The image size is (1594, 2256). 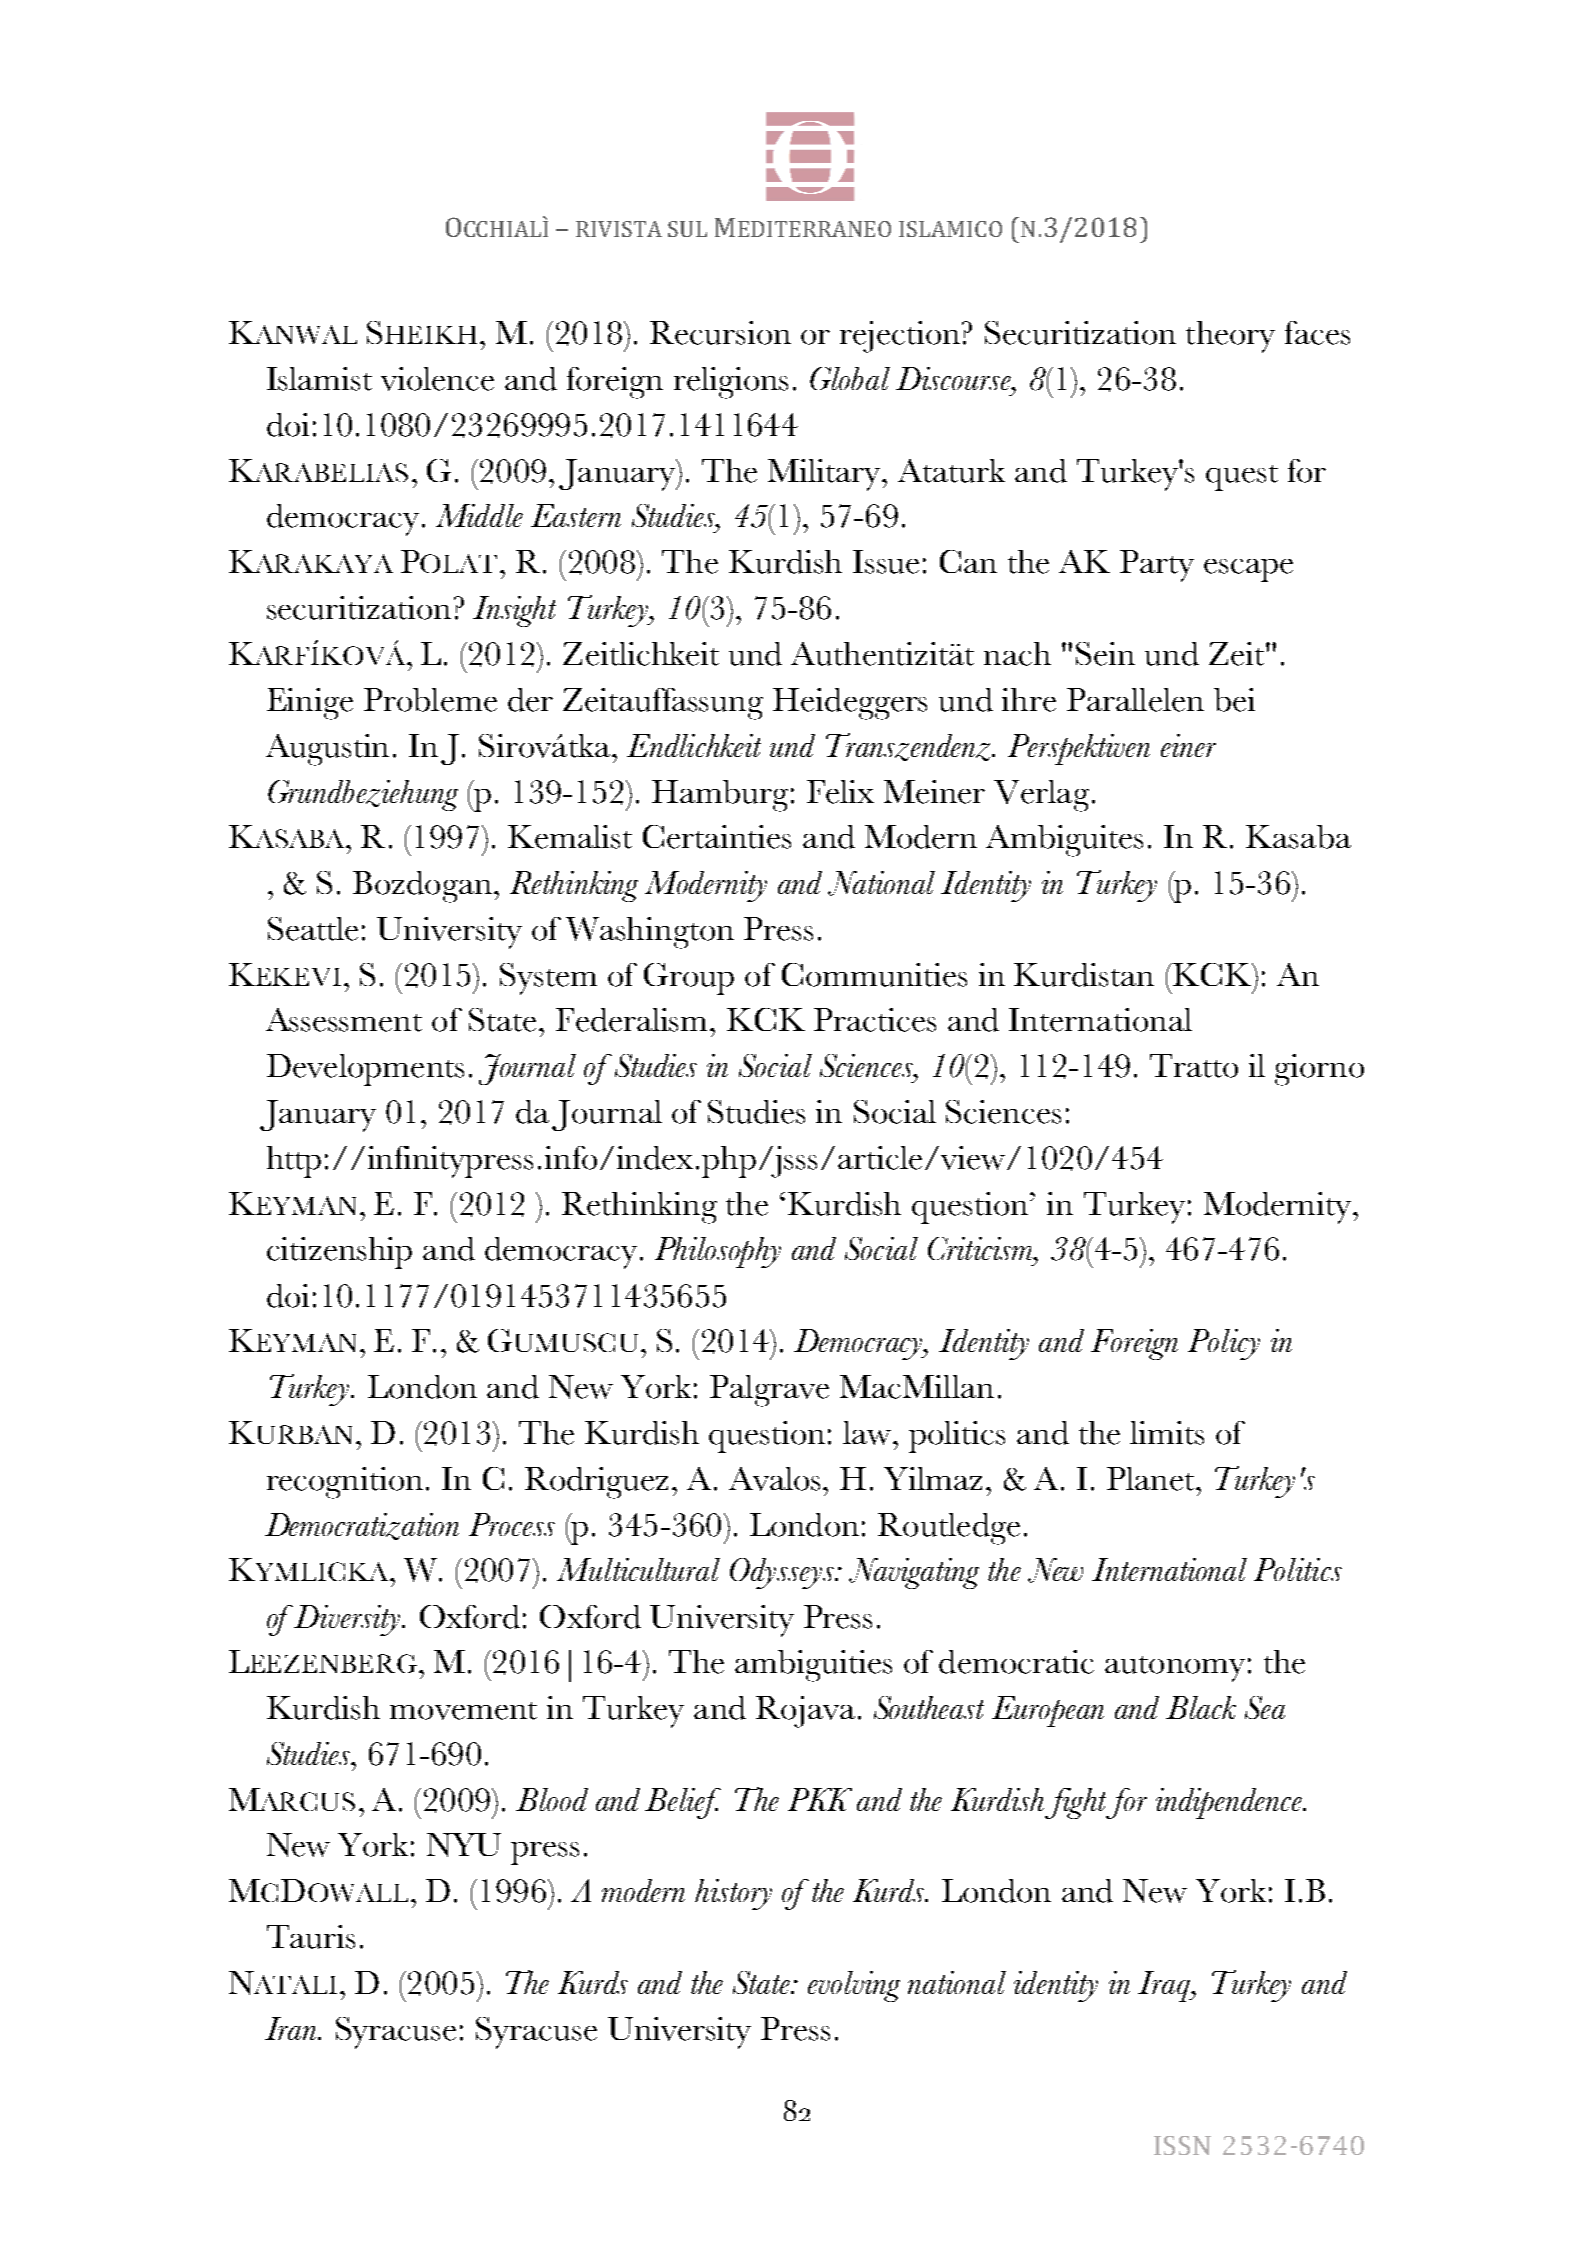 I want to click on Iran, so click(x=292, y=2028).
